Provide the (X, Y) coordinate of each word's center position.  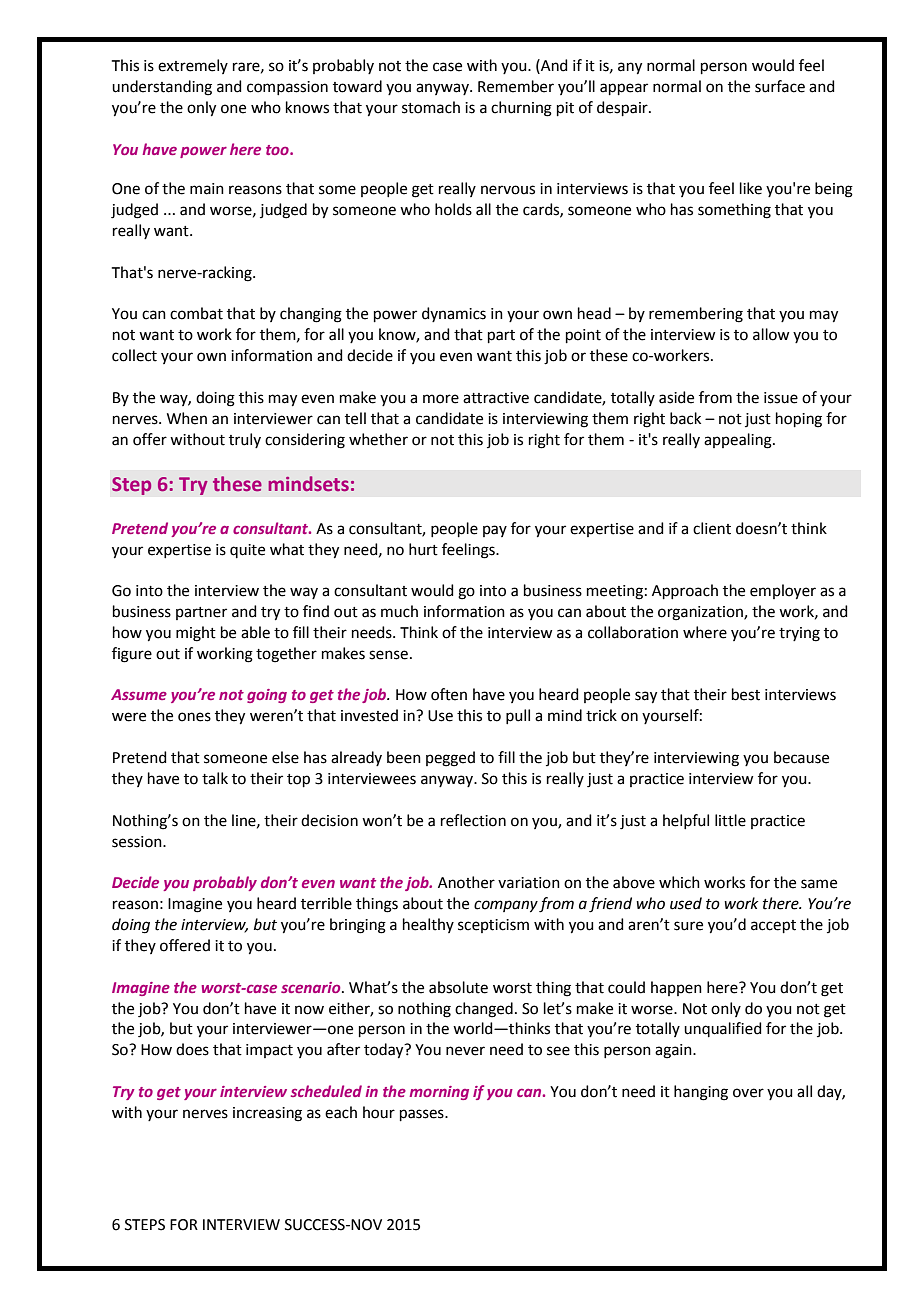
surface (780, 86)
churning (521, 109)
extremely (193, 66)
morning (439, 1093)
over (748, 1093)
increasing (267, 1114)
